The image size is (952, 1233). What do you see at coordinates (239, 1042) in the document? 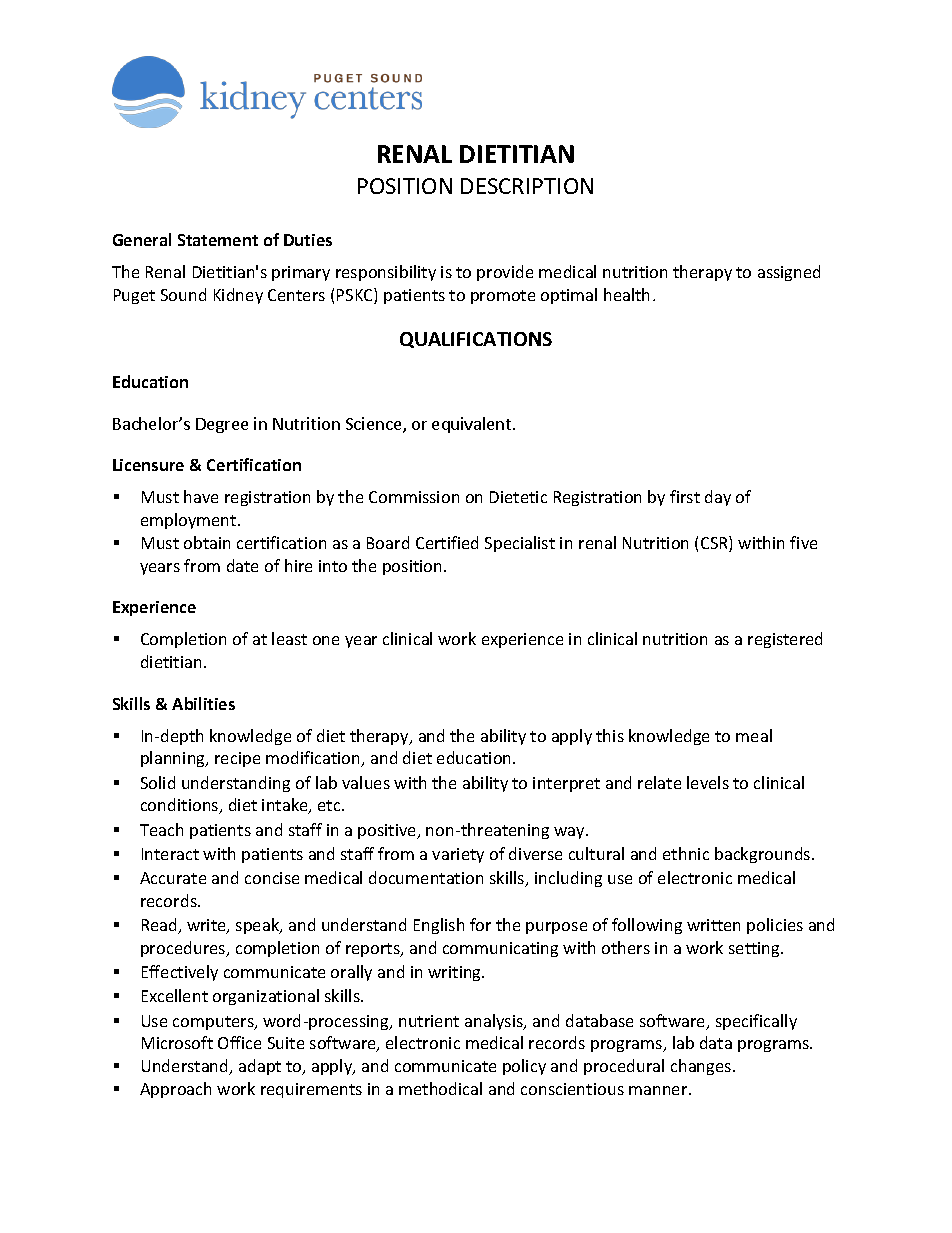
I see `Office` at bounding box center [239, 1042].
